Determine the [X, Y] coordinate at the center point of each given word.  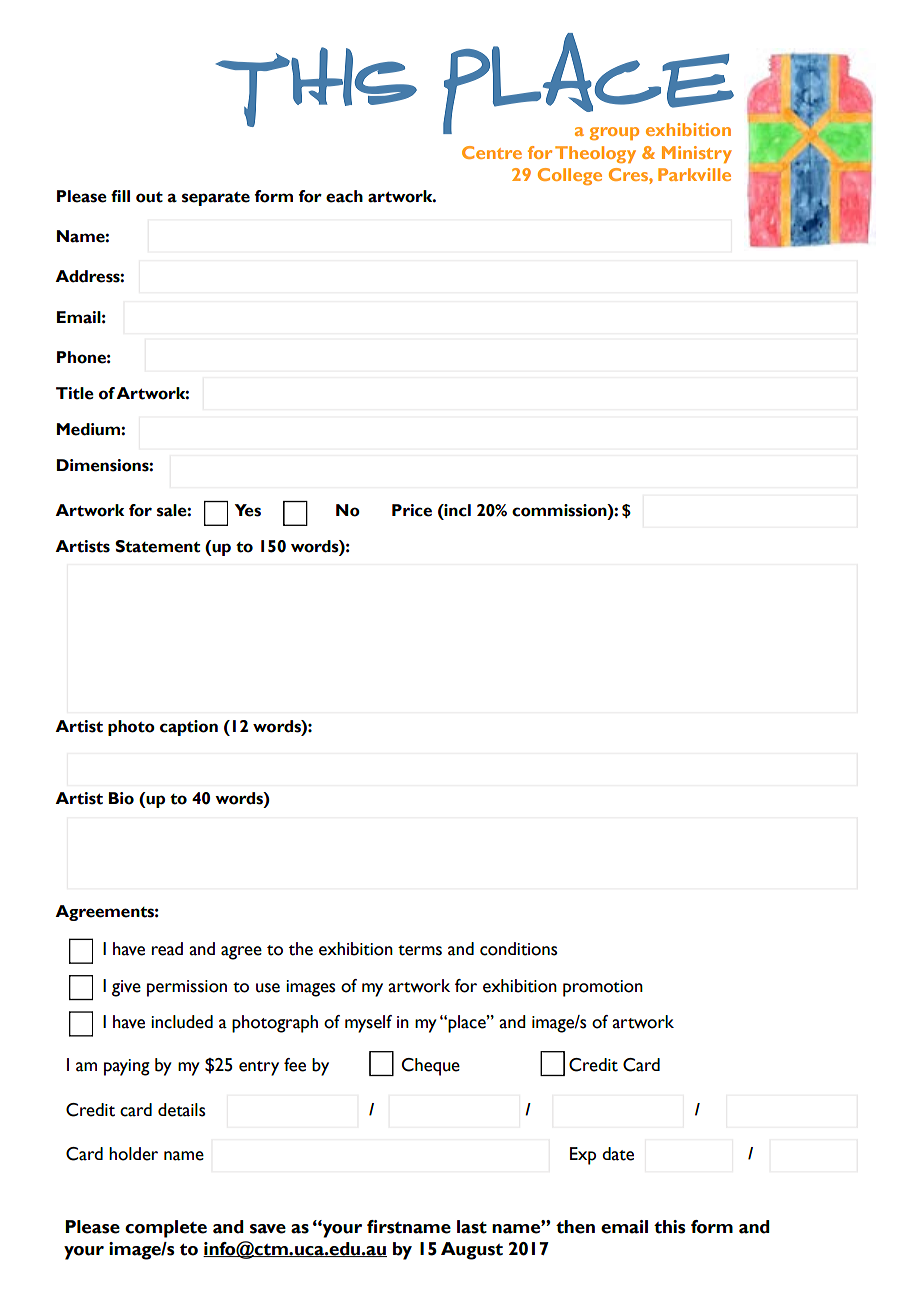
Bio [121, 798]
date [618, 1154]
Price [412, 510]
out [149, 197]
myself [368, 1024]
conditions [518, 949]
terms [420, 950]
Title [75, 393]
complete [166, 1229]
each [344, 196]
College [570, 176]
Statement [157, 546]
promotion [603, 988]
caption [189, 728]
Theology [595, 154]
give [126, 988]
